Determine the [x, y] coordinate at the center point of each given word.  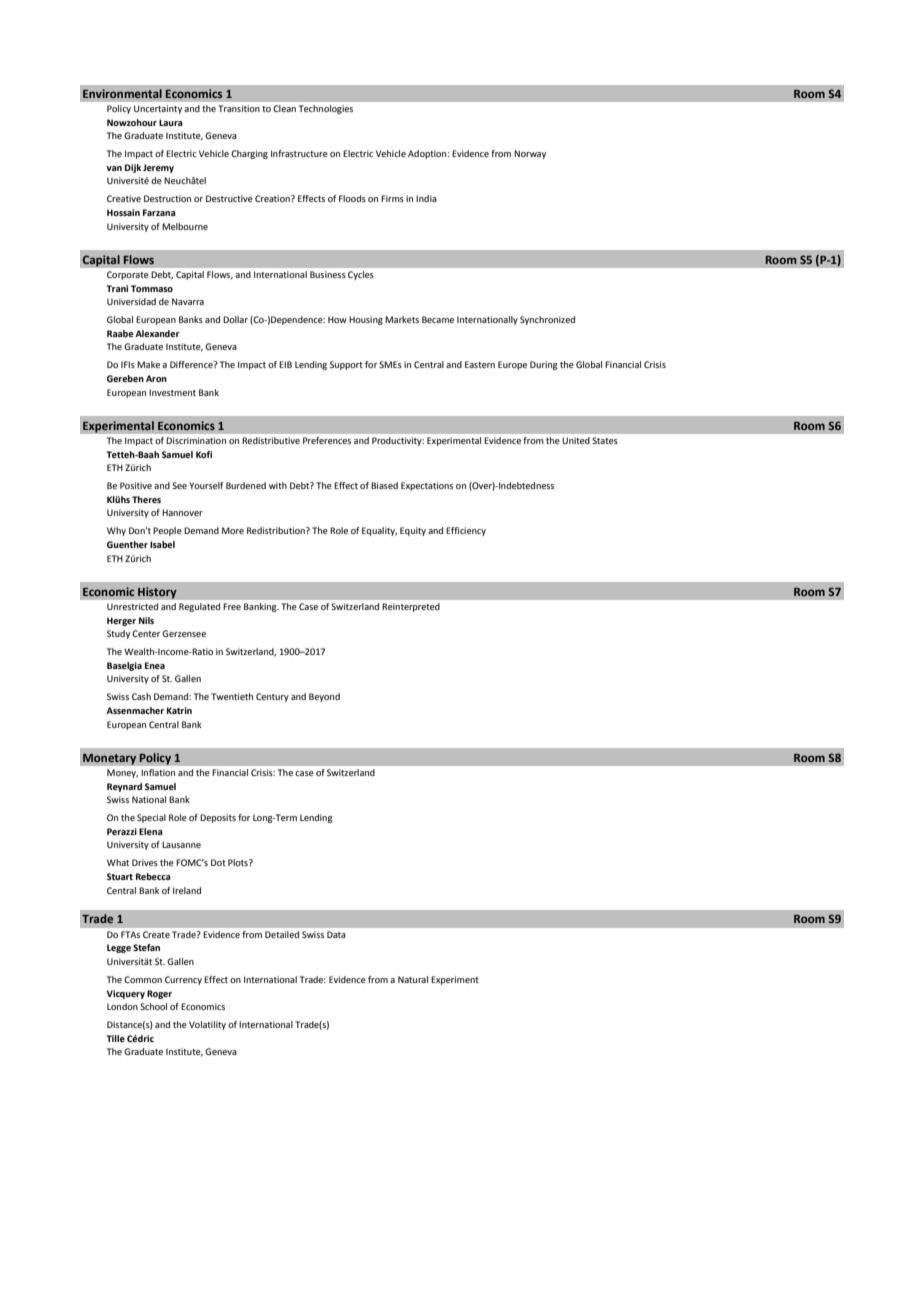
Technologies [326, 109]
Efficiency [466, 531]
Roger [159, 994]
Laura [171, 122]
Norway [530, 154]
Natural [413, 979]
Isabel [162, 544]
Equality [379, 531]
